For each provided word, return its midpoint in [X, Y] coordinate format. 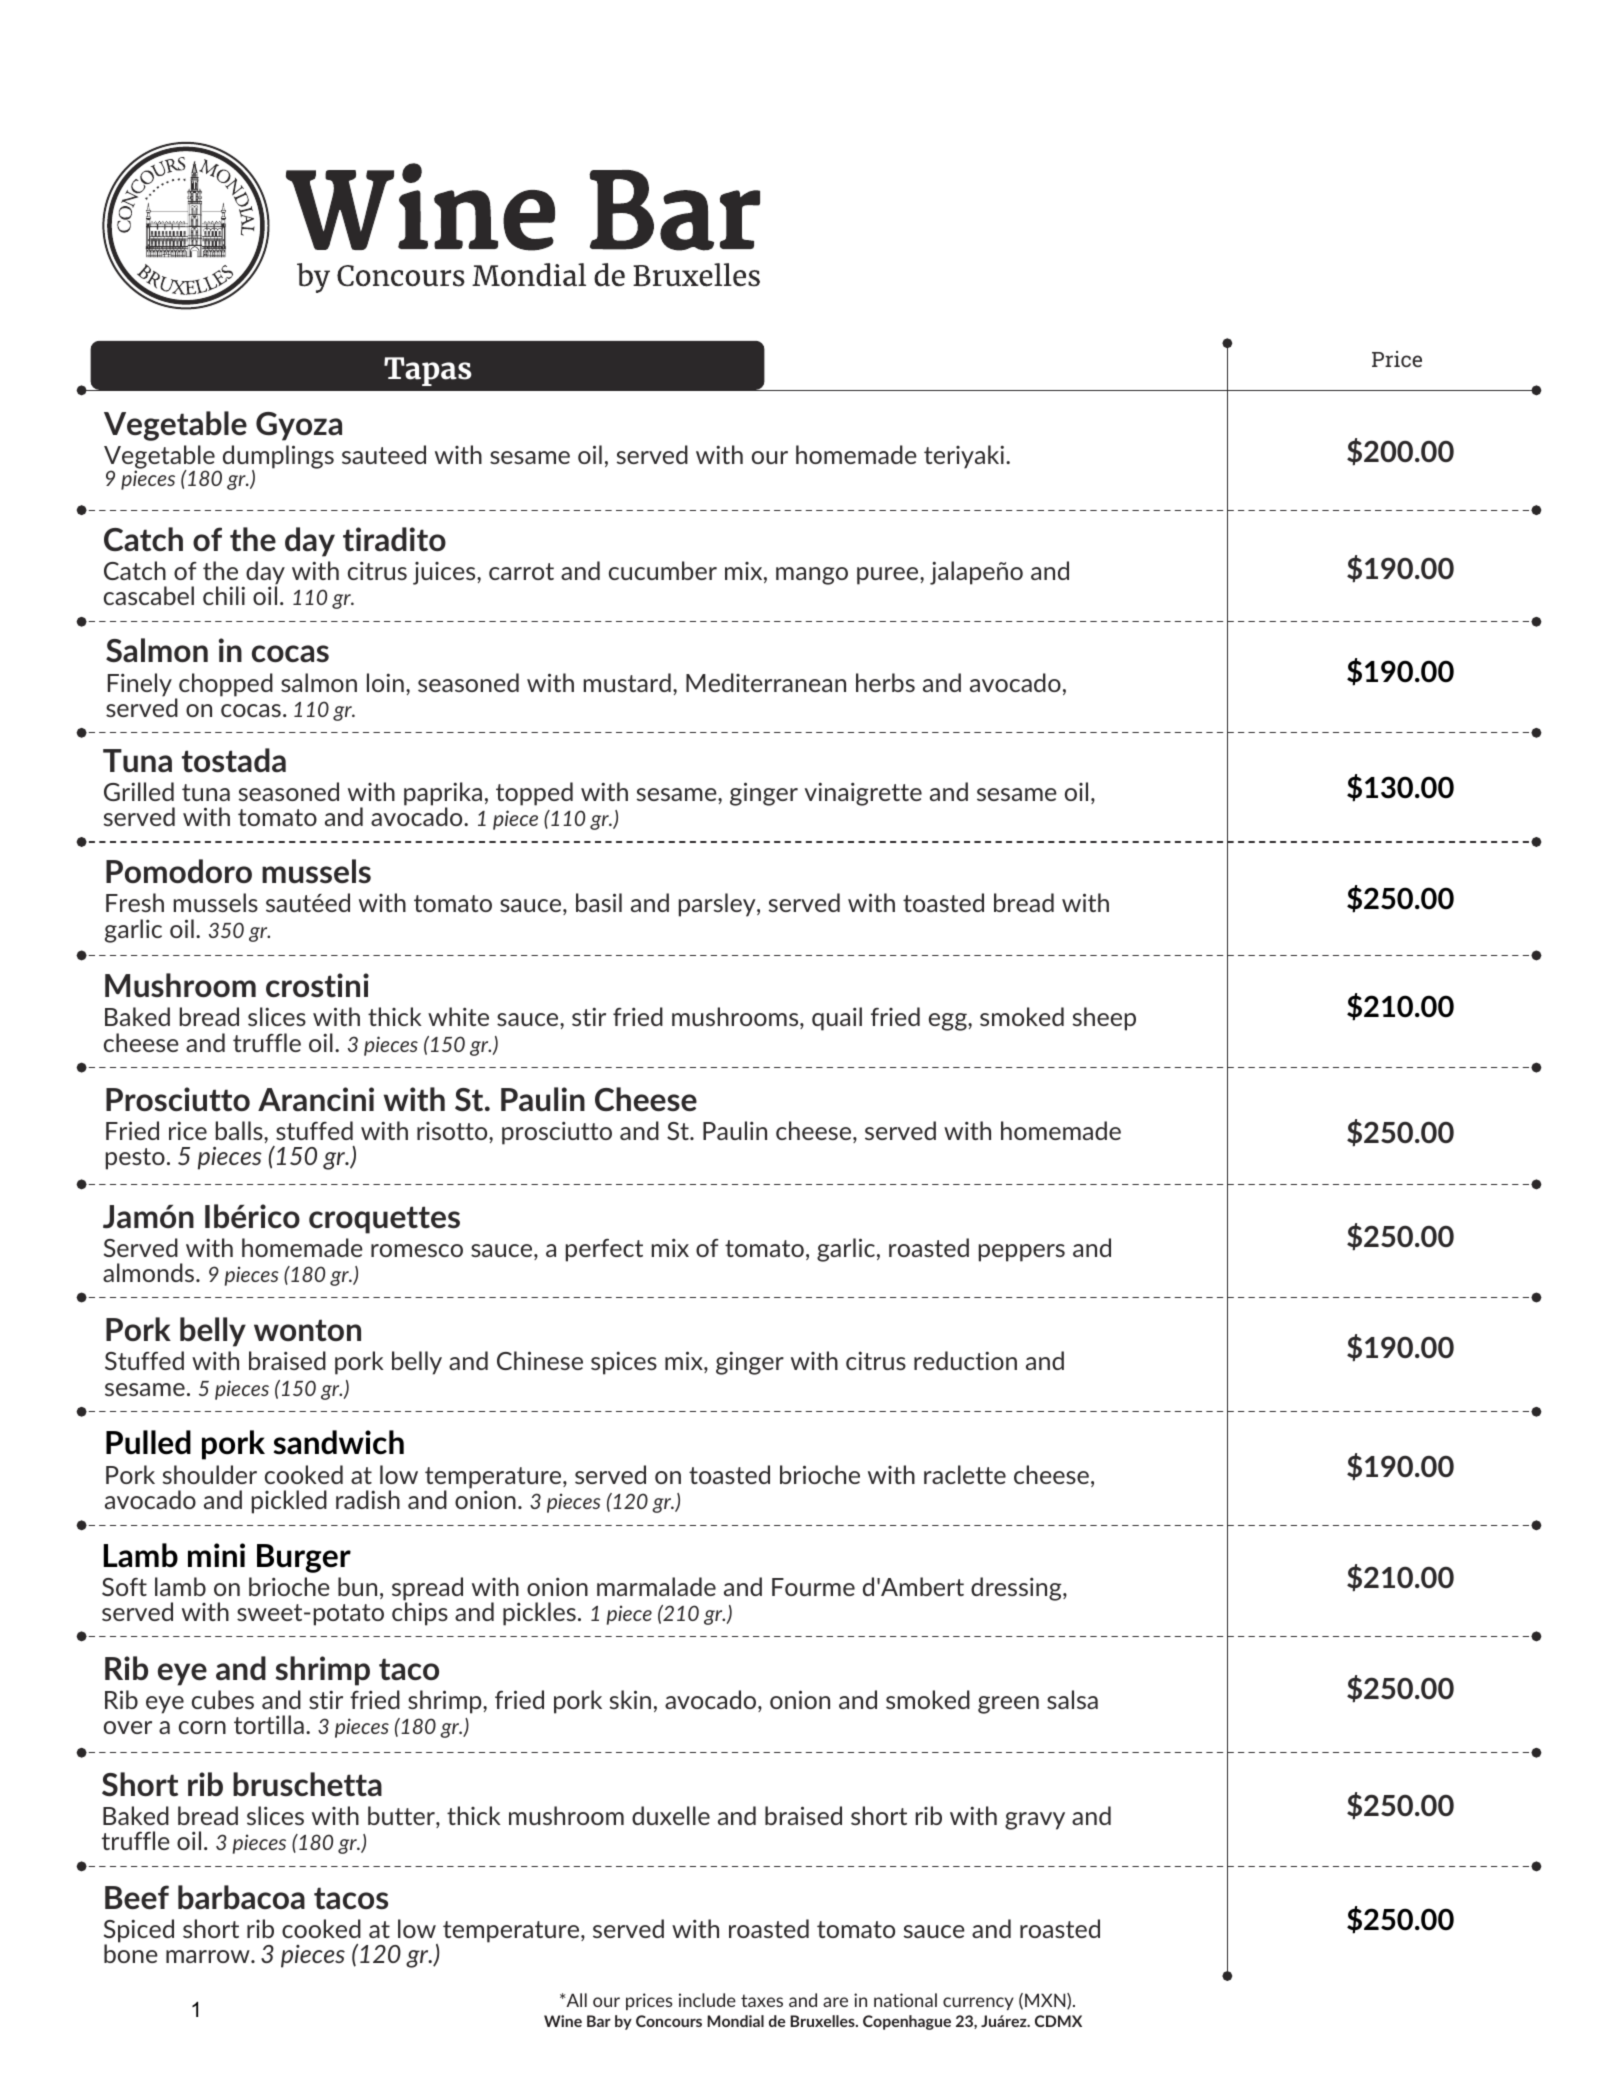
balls [240, 1130]
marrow [209, 1956]
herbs [885, 682]
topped [534, 794]
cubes [223, 1699]
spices [624, 1363]
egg [949, 1022]
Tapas [428, 371]
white [458, 1016]
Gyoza [299, 426]
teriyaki [964, 457]
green [1008, 1705]
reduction [965, 1360]
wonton [307, 1330]
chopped [226, 685]
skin [630, 1699]
